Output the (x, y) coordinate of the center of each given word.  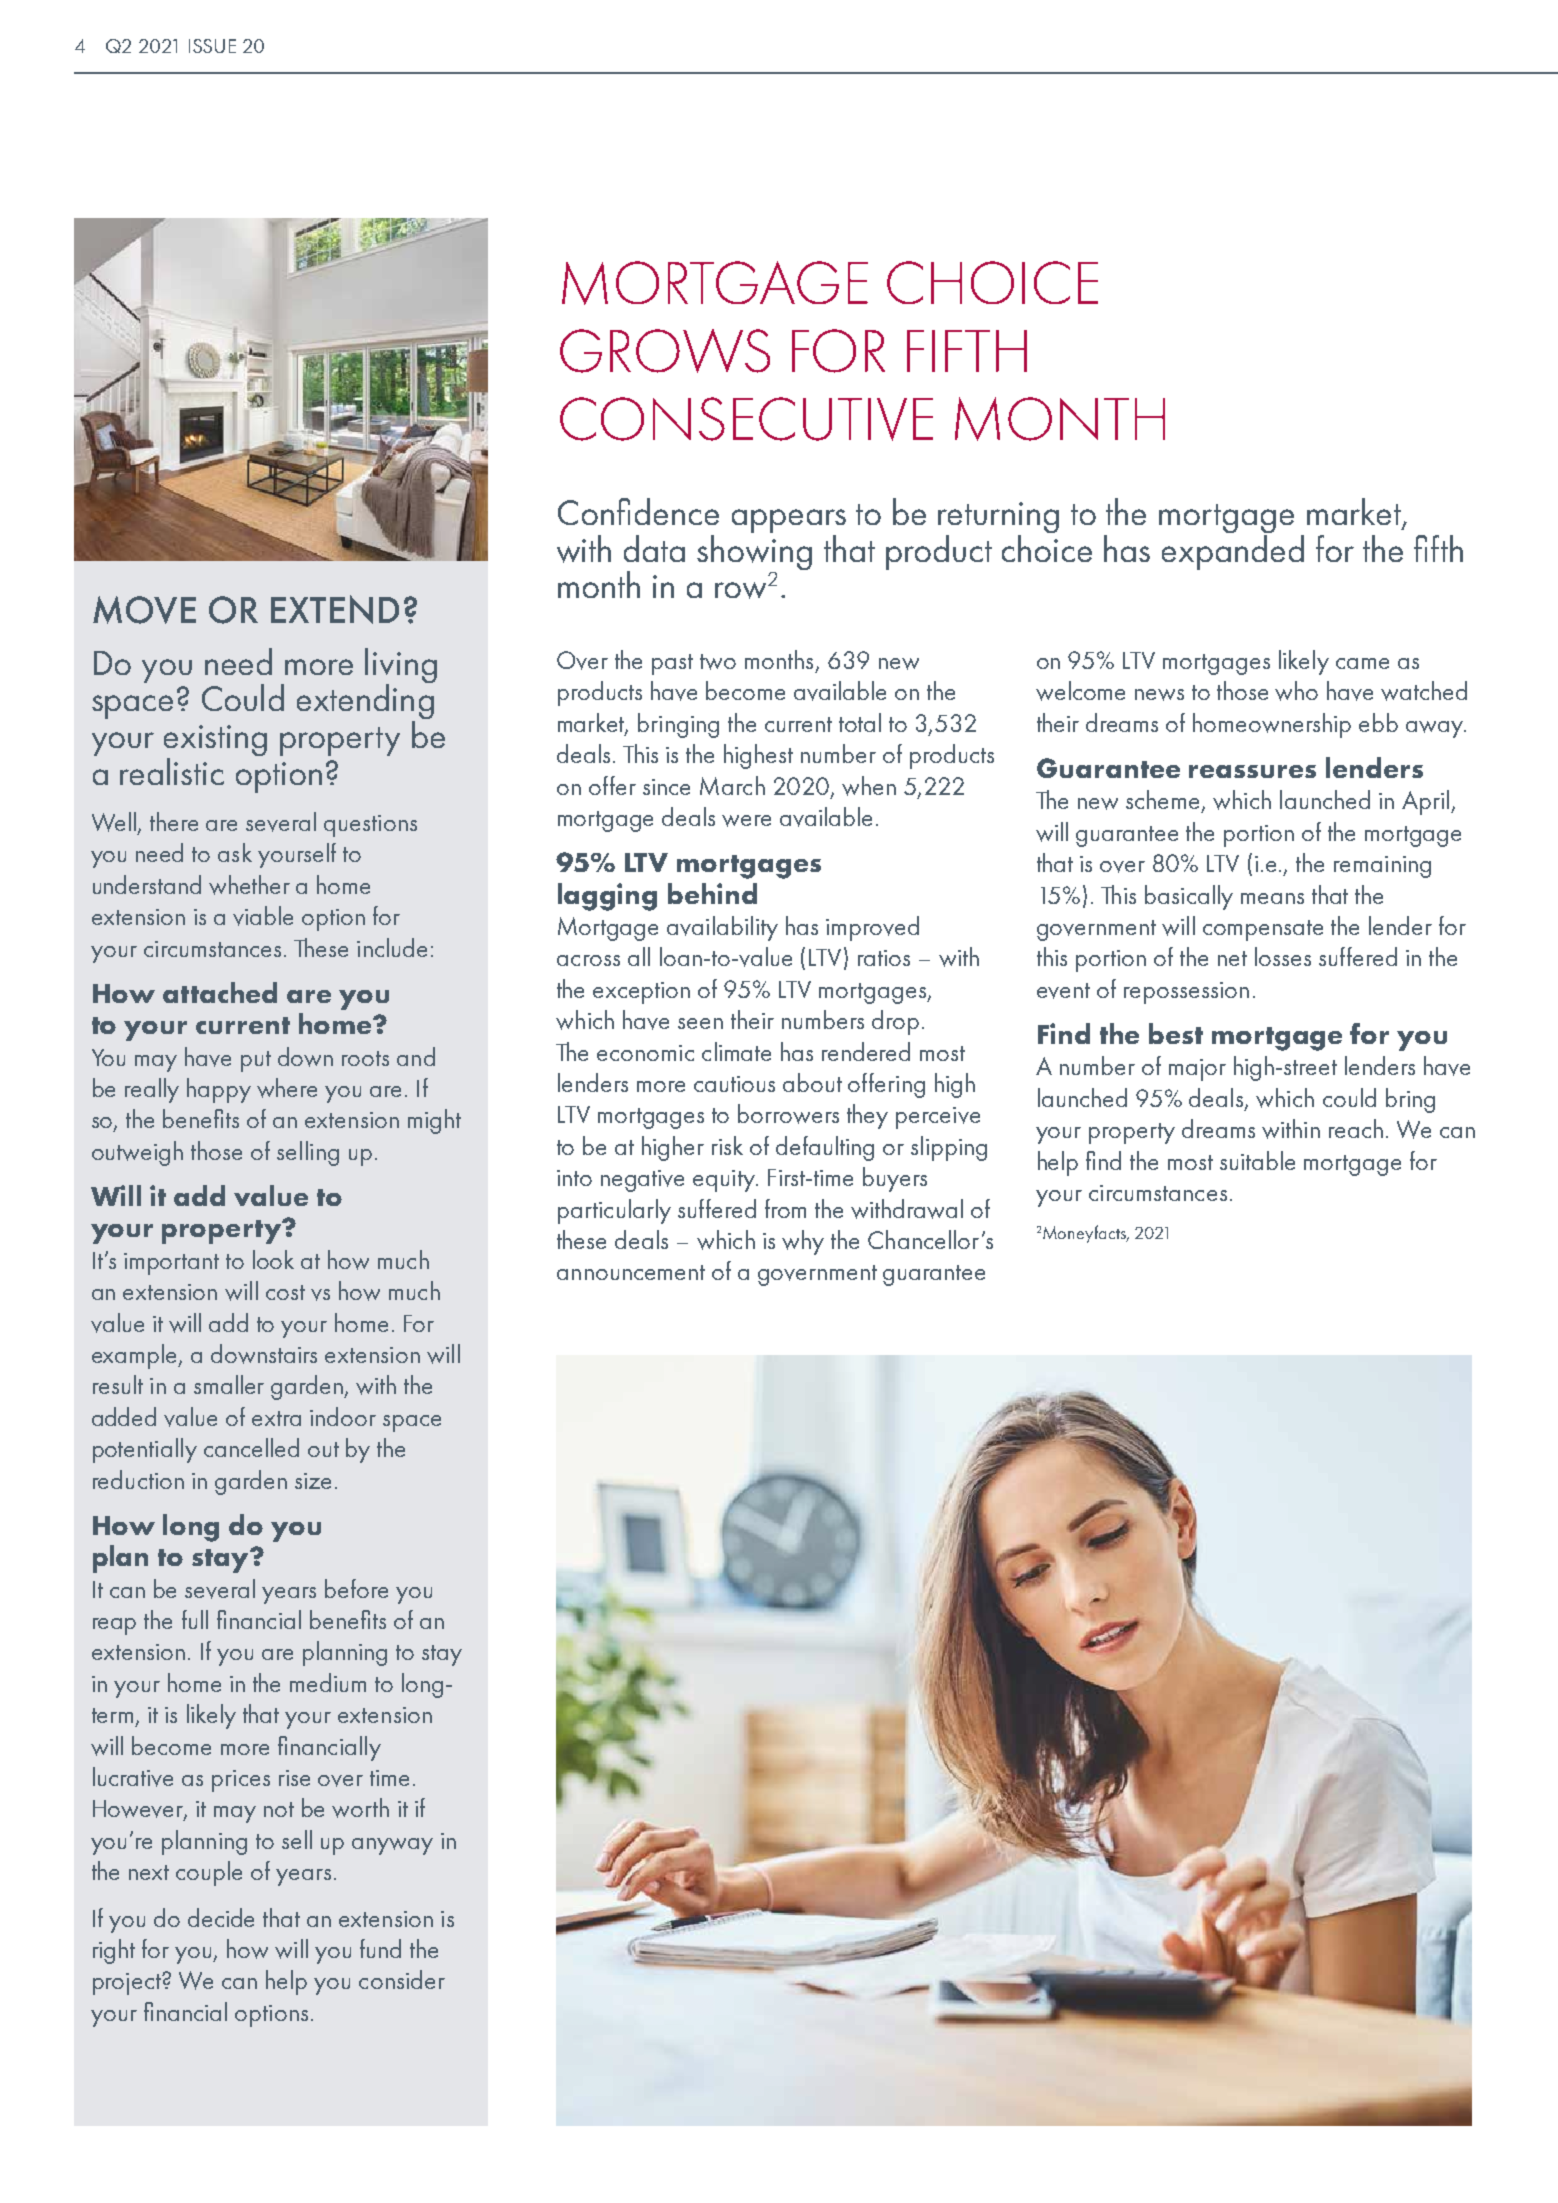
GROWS (665, 351)
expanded (1233, 551)
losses (1283, 956)
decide (221, 1917)
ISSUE (212, 46)
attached (220, 992)
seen (700, 1023)
